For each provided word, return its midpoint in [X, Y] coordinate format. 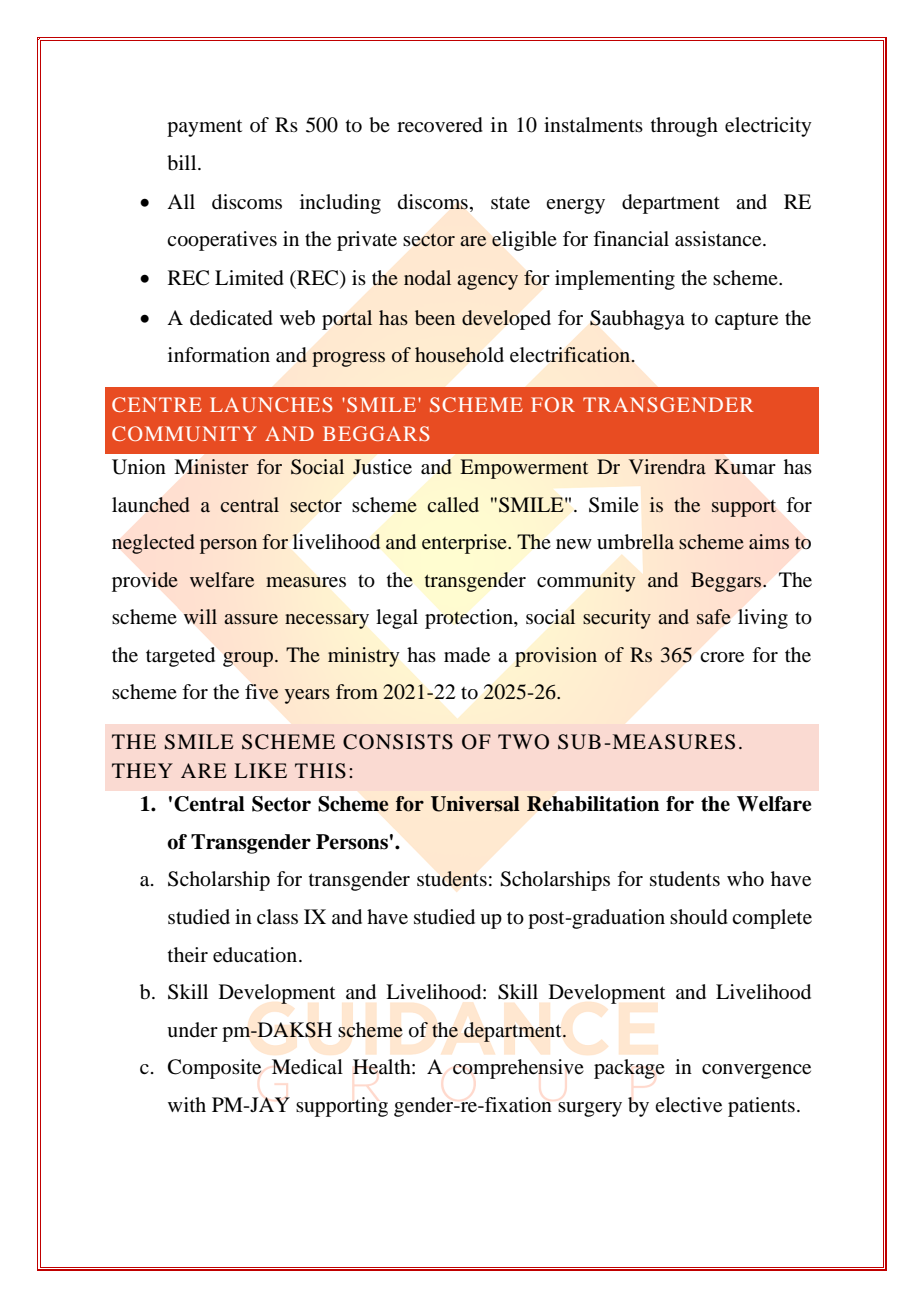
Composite [214, 1069]
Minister [212, 466]
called [453, 504]
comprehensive [518, 1069]
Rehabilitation [593, 804]
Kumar [745, 467]
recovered [440, 125]
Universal [475, 804]
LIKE [260, 770]
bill [183, 163]
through [684, 127]
